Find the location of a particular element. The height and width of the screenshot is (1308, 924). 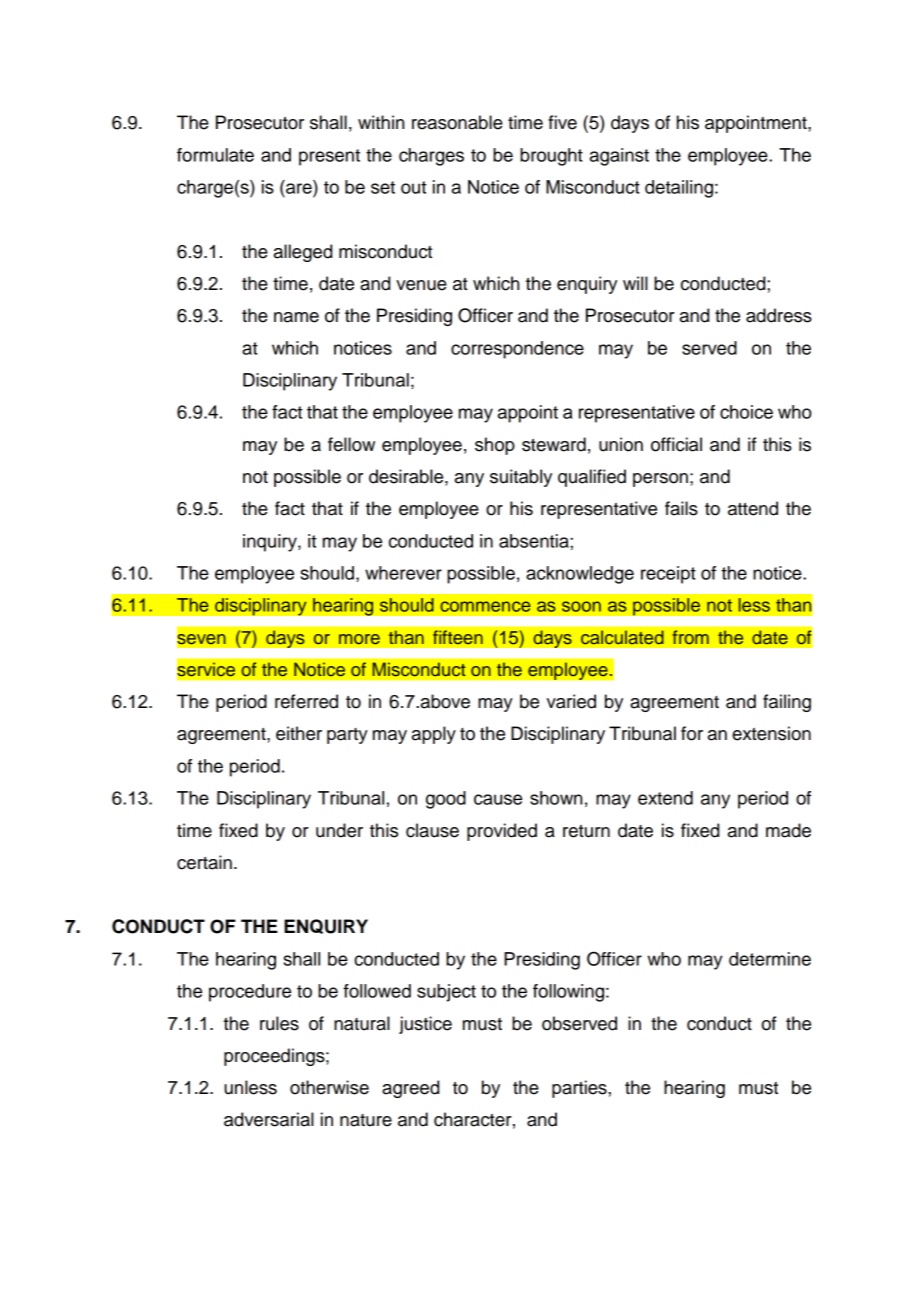

cause is located at coordinates (498, 799).
